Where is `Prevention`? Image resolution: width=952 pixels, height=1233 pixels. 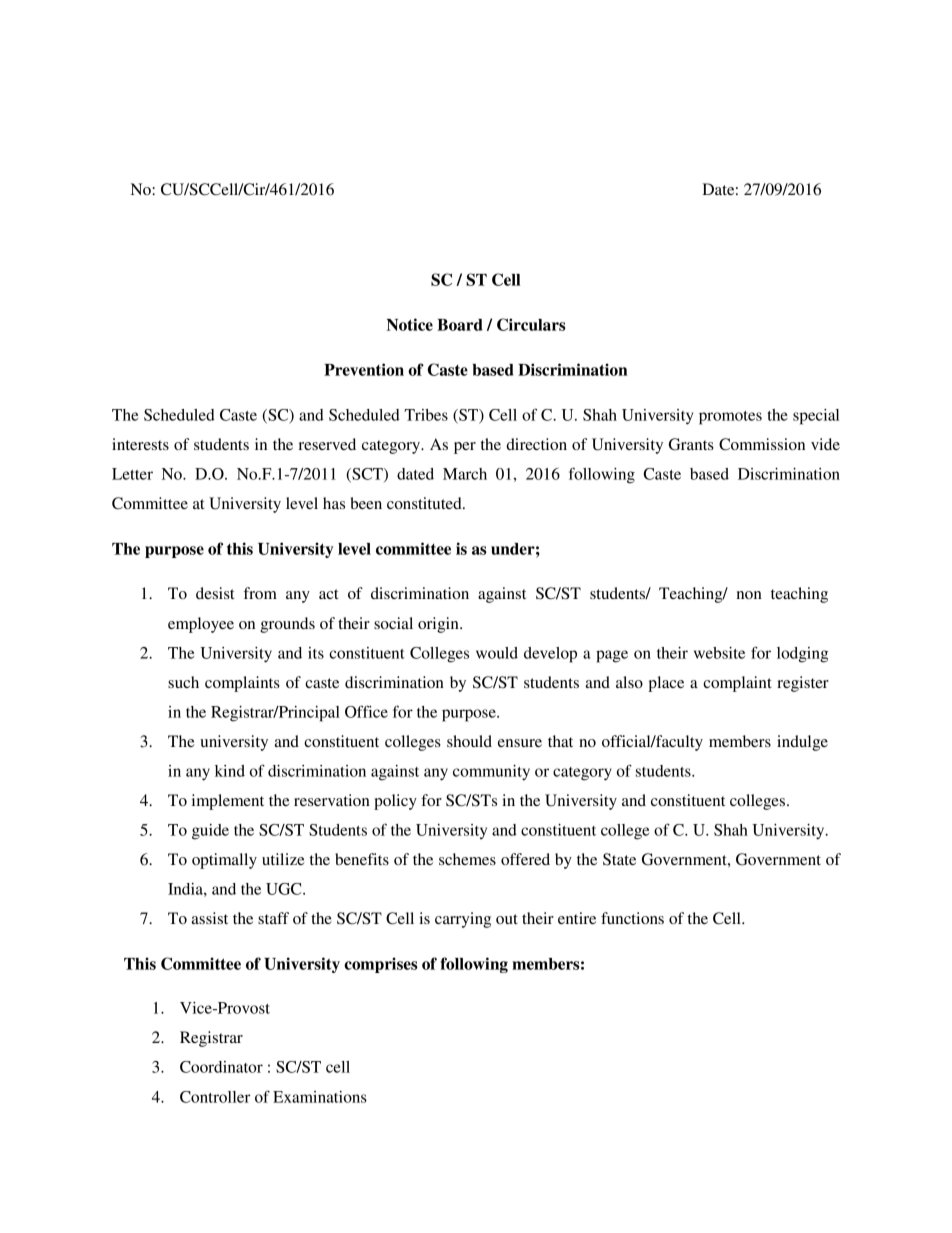 Prevention is located at coordinates (364, 369).
